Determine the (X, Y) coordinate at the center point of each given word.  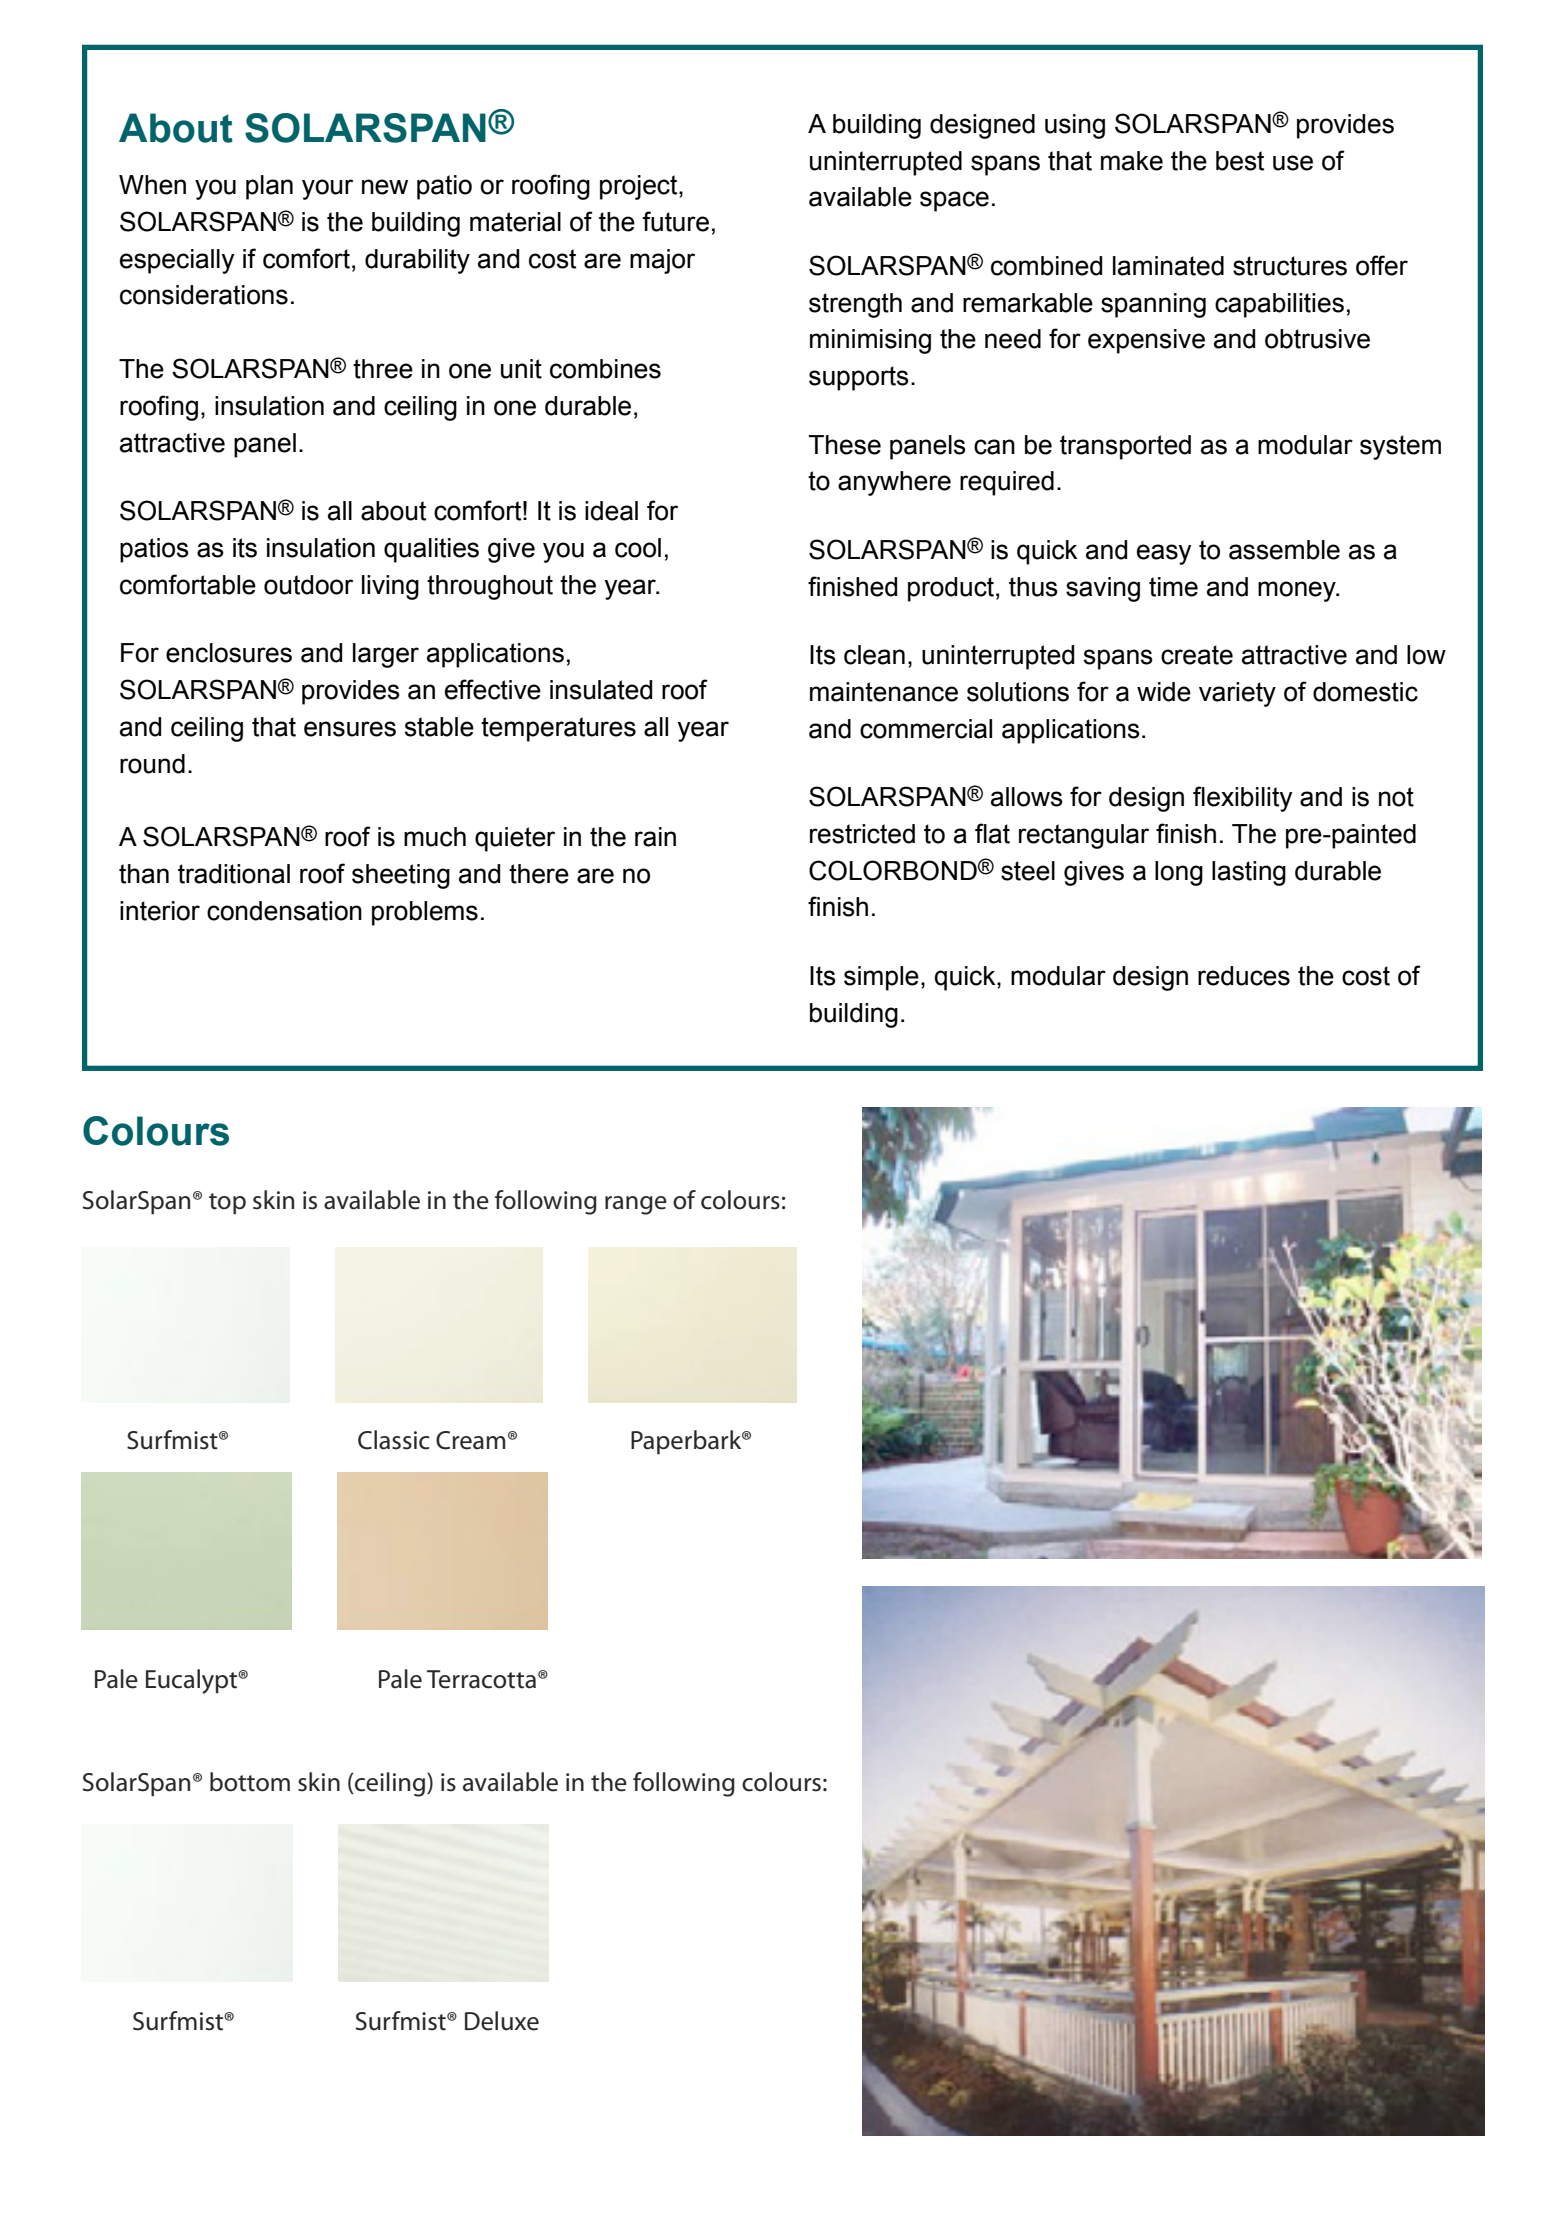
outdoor (308, 585)
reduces (1244, 976)
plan (269, 187)
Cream (470, 1440)
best (1240, 161)
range (636, 1205)
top (227, 1204)
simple (881, 978)
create (1197, 655)
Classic (394, 1440)
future (675, 221)
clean (874, 655)
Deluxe (502, 2021)
